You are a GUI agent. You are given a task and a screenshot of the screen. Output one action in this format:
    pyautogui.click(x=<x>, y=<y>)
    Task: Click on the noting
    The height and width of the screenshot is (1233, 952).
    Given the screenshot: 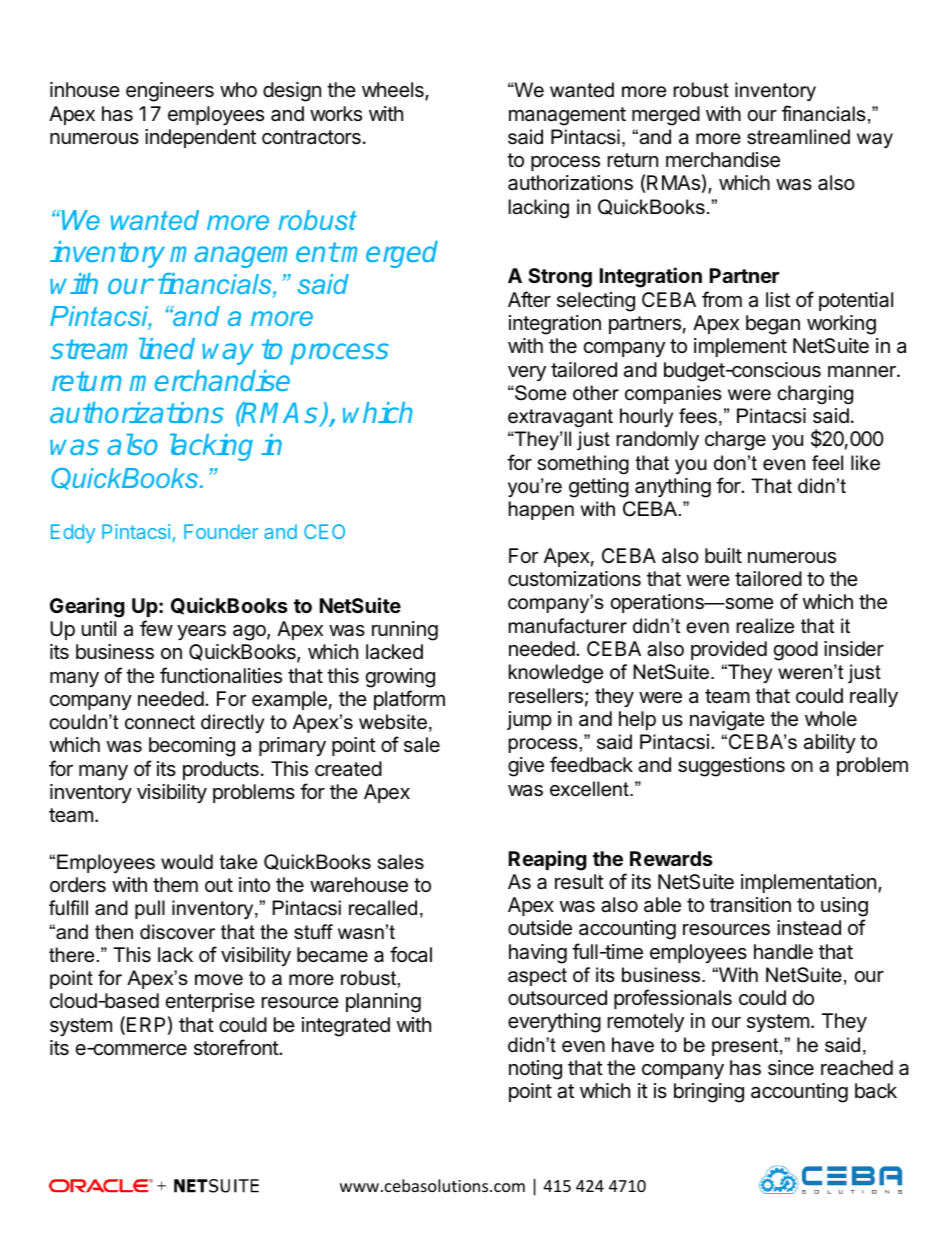 What is the action you would take?
    pyautogui.click(x=535, y=1070)
